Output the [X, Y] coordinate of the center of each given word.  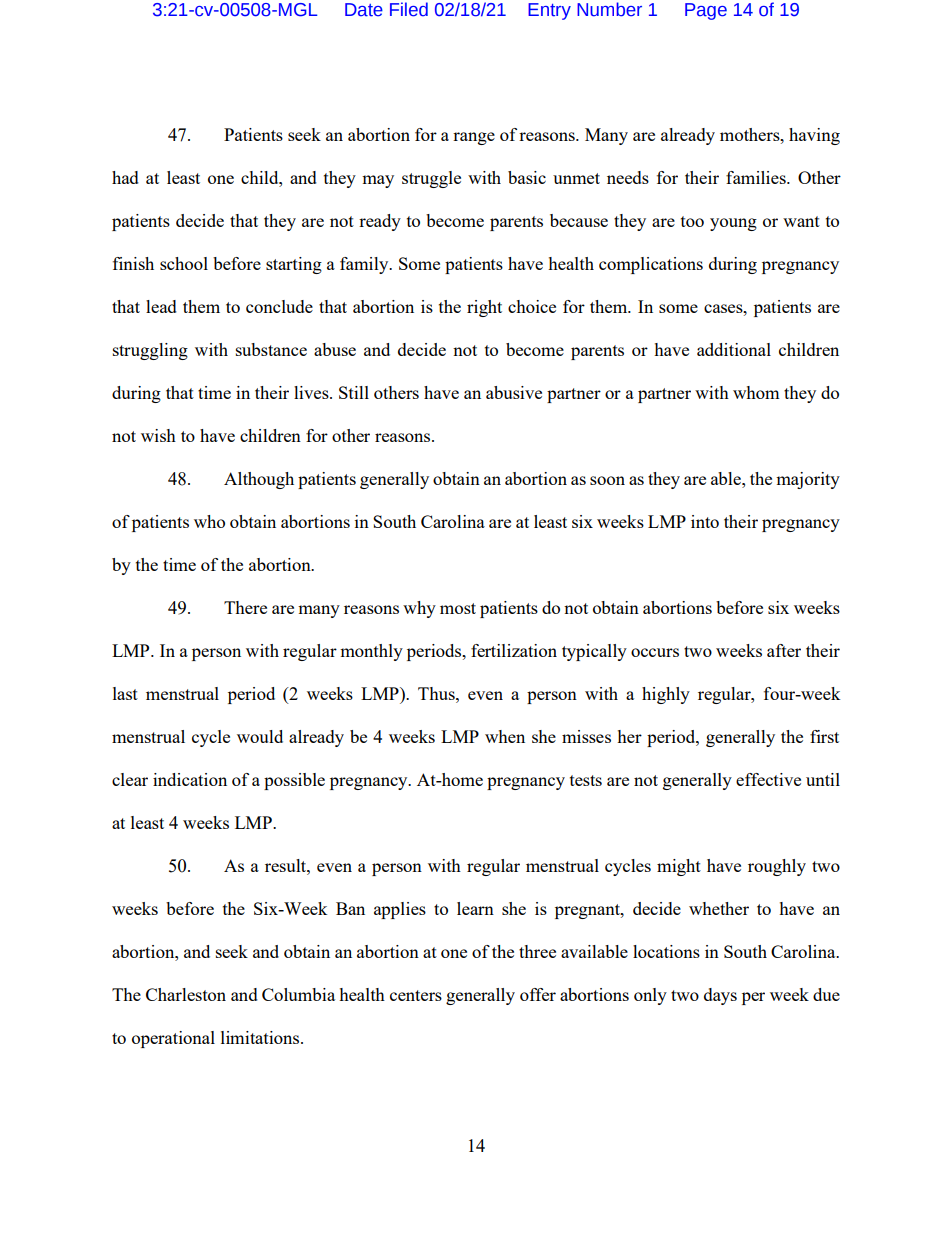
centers [416, 995]
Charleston [186, 994]
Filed [409, 9]
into [705, 521]
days [720, 996]
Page [706, 11]
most [458, 608]
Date [364, 10]
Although [259, 480]
